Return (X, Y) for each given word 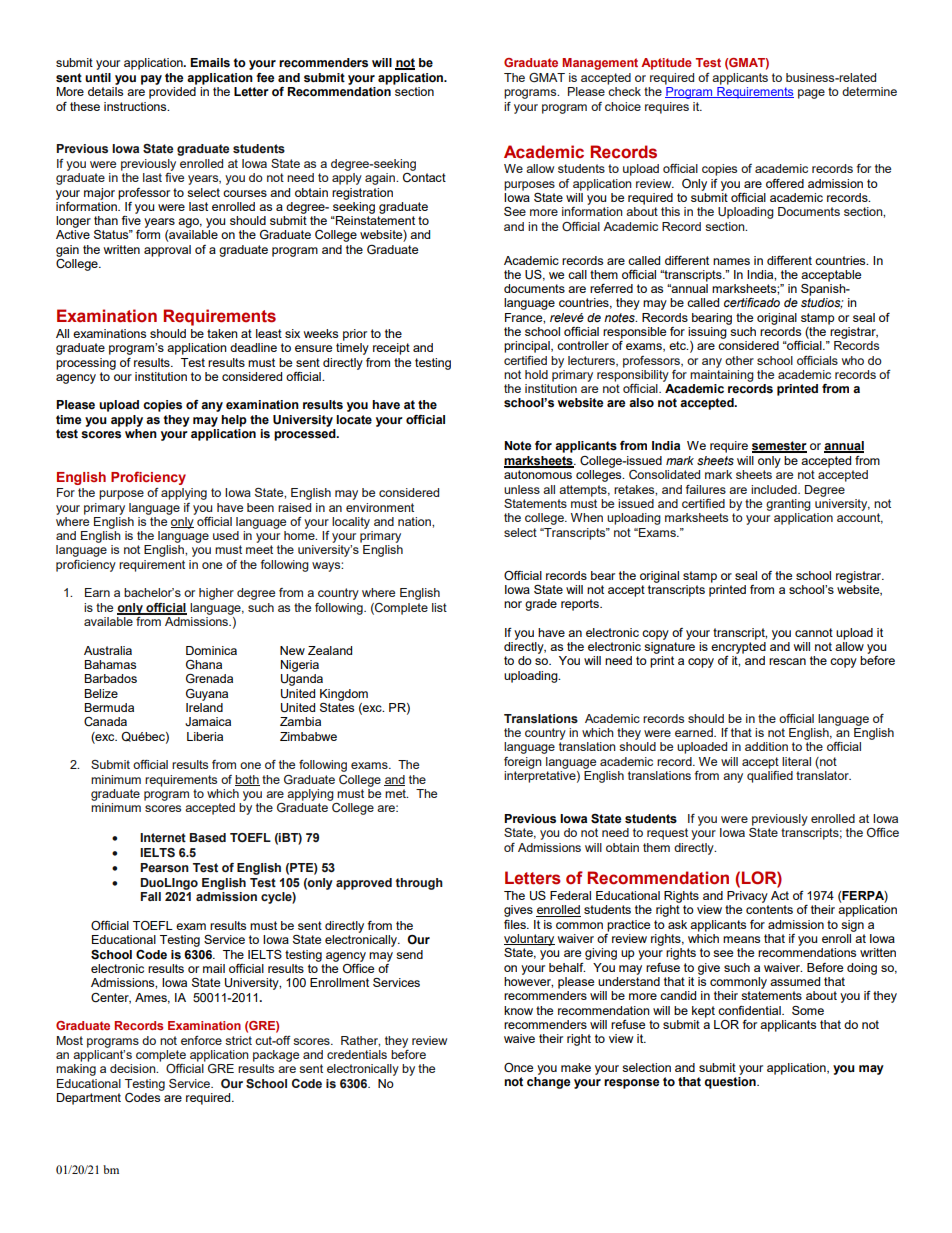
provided (172, 93)
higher (216, 594)
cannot (814, 632)
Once (518, 1067)
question (731, 1083)
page (811, 94)
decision (134, 1068)
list (439, 607)
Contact (424, 178)
